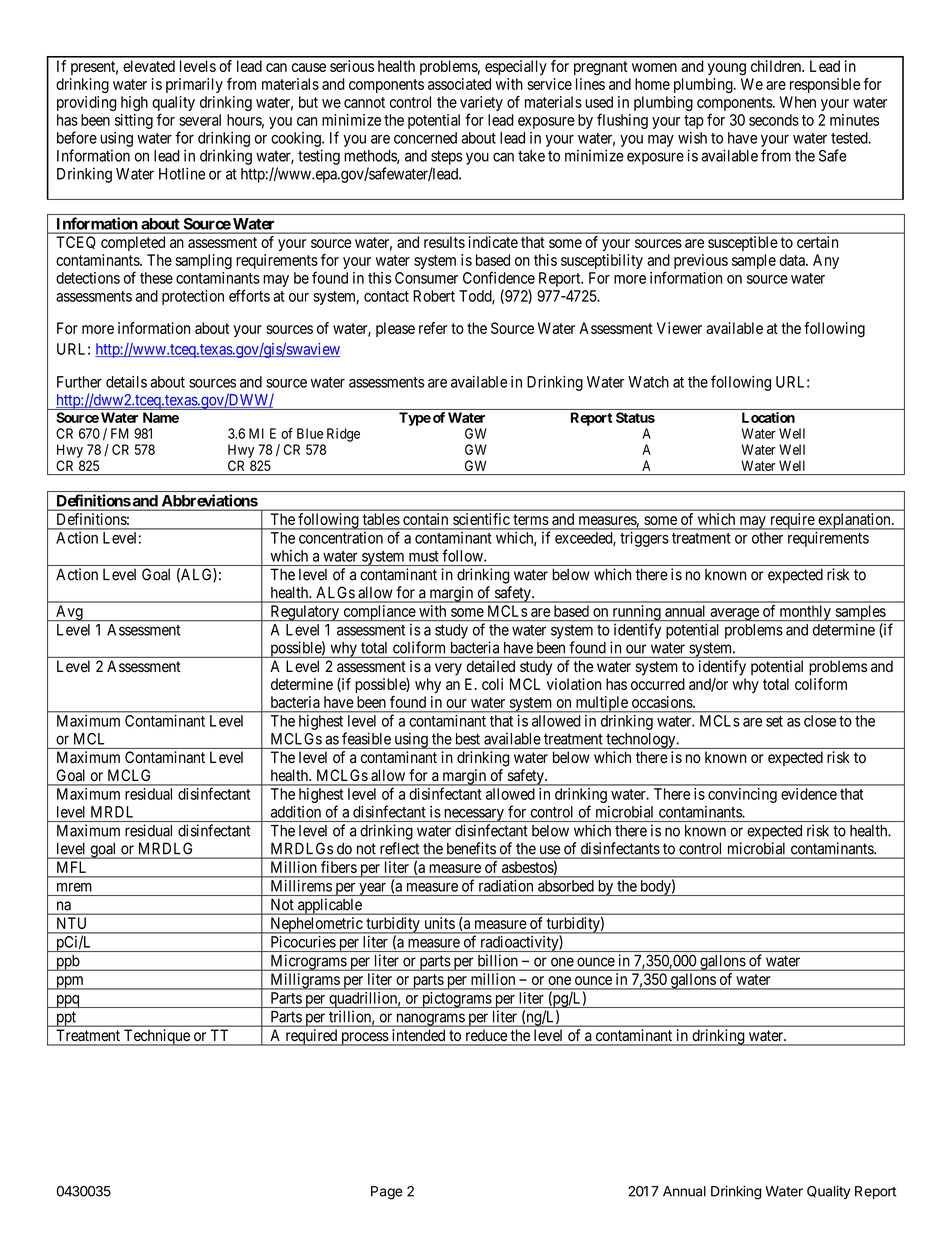 This screenshot has height=1233, width=952. What do you see at coordinates (194, 85) in the screenshot?
I see `primarily` at bounding box center [194, 85].
